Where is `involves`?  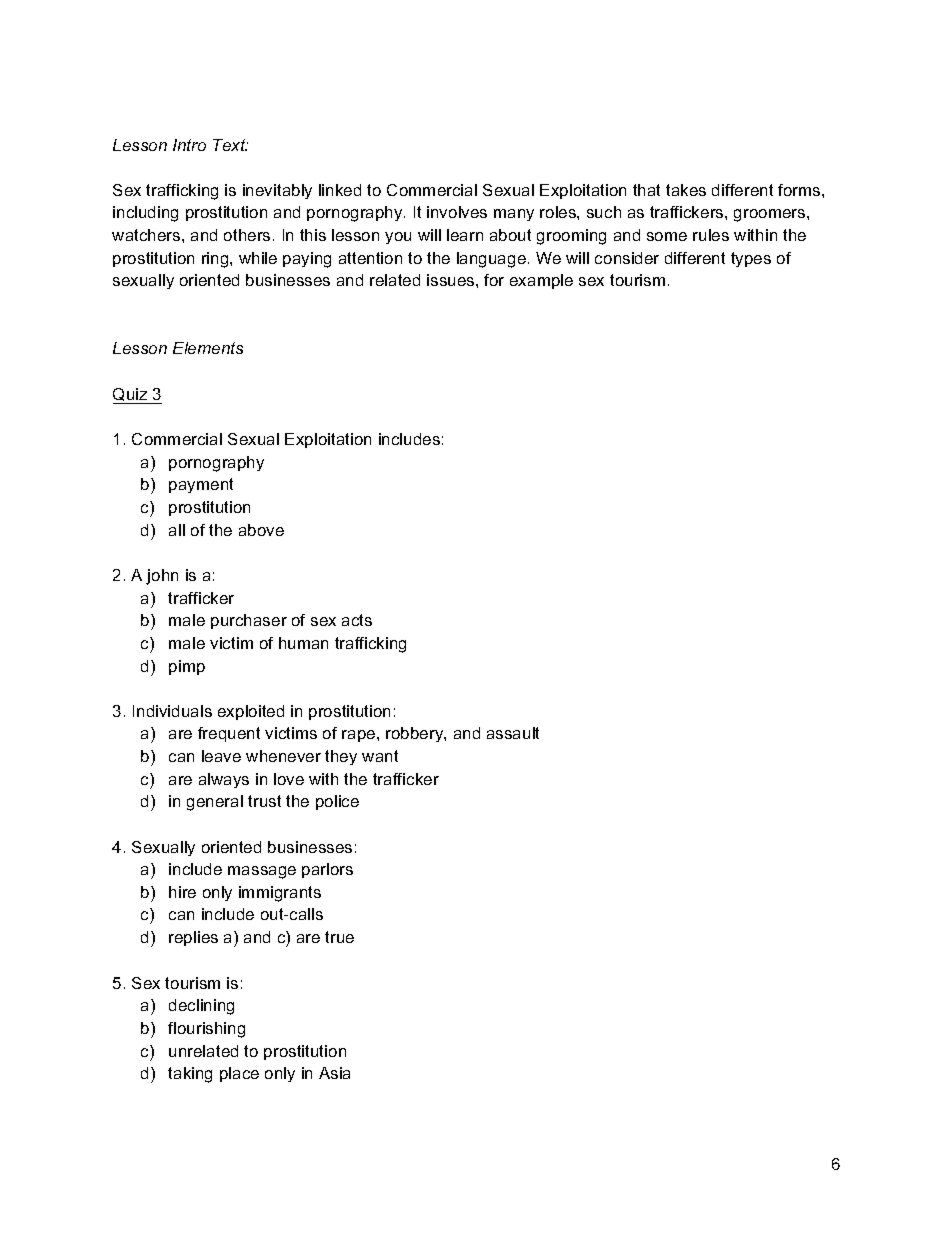 involves is located at coordinates (457, 212).
